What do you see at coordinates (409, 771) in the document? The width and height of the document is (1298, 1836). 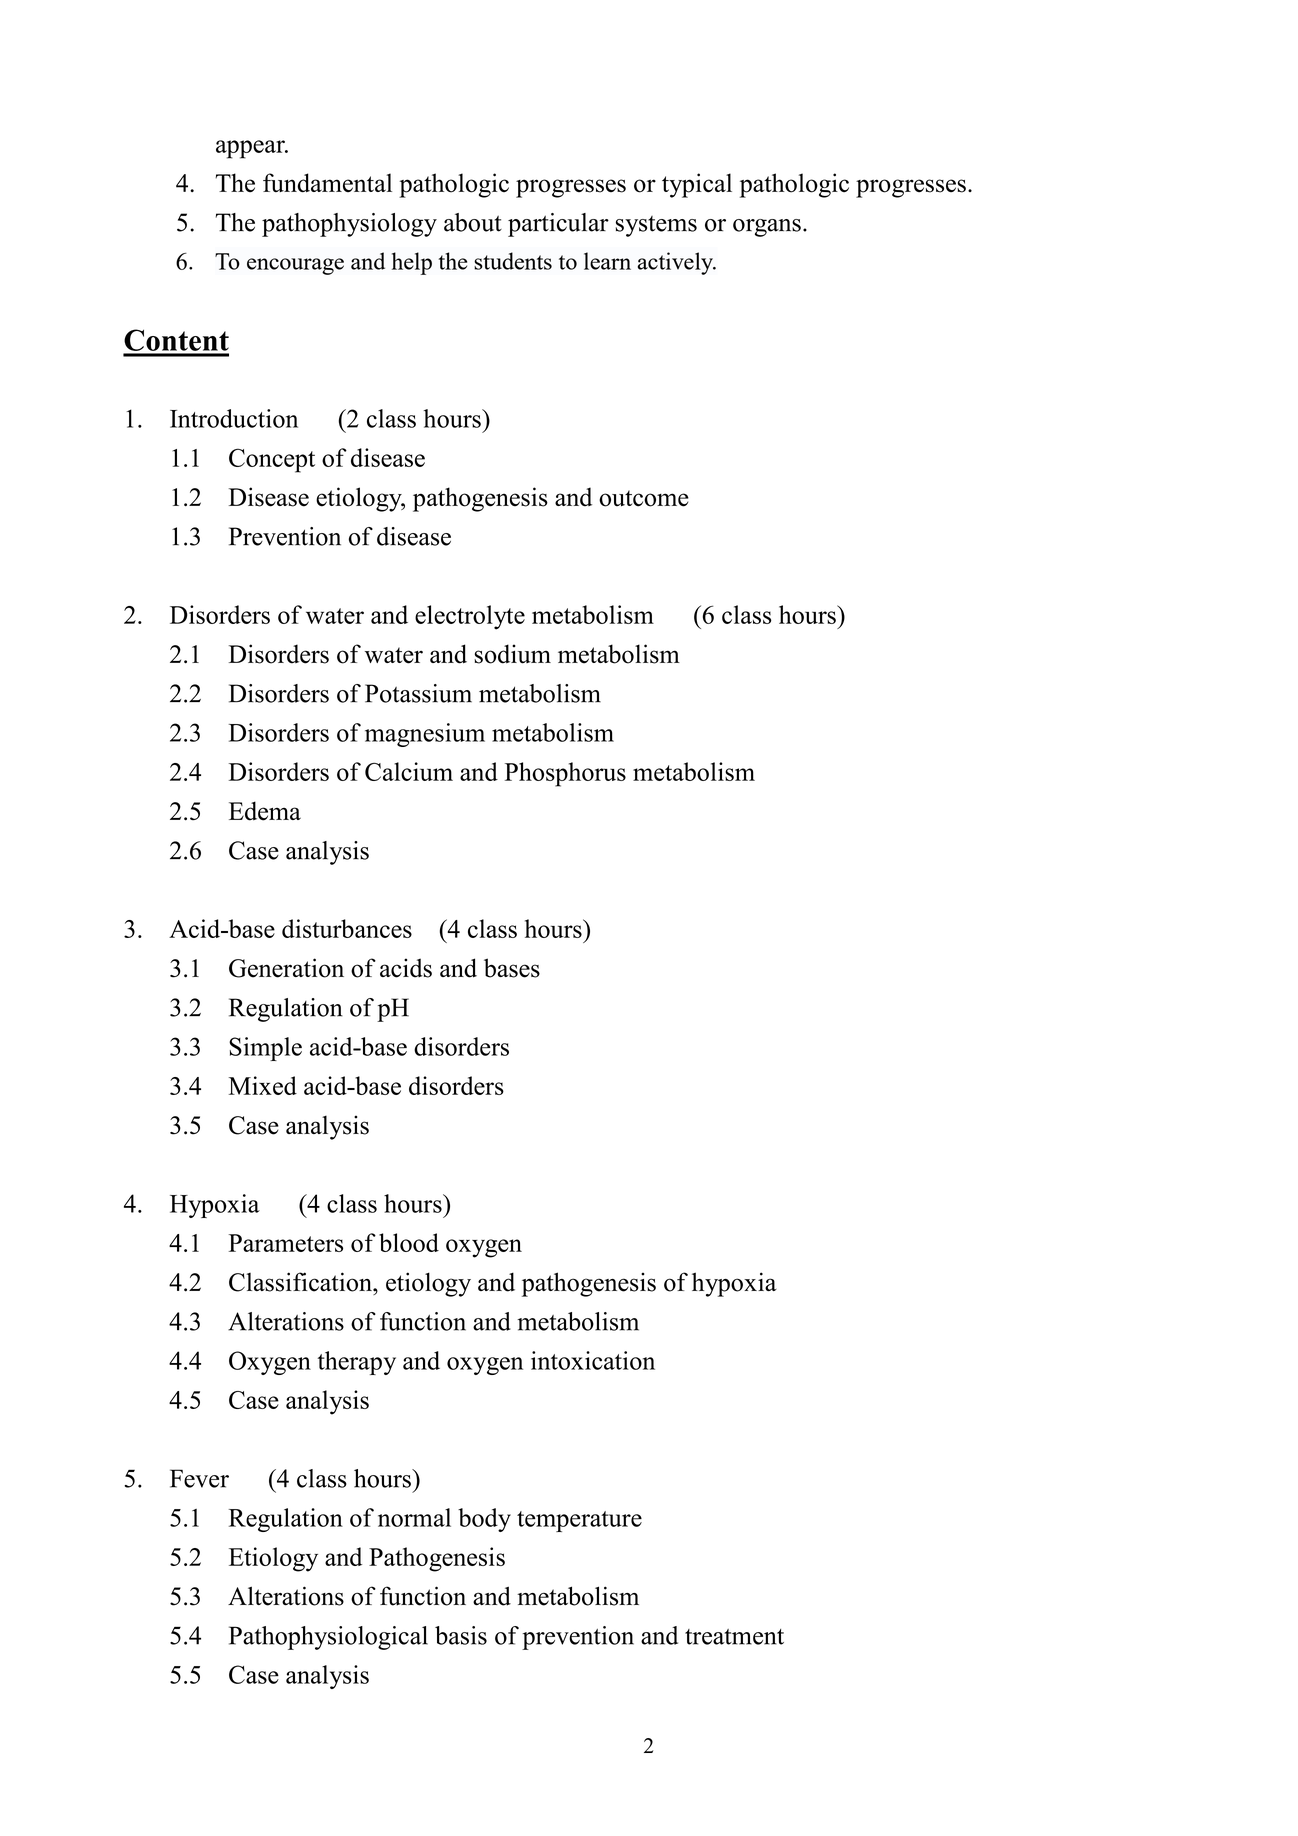 I see `Calcium` at bounding box center [409, 771].
